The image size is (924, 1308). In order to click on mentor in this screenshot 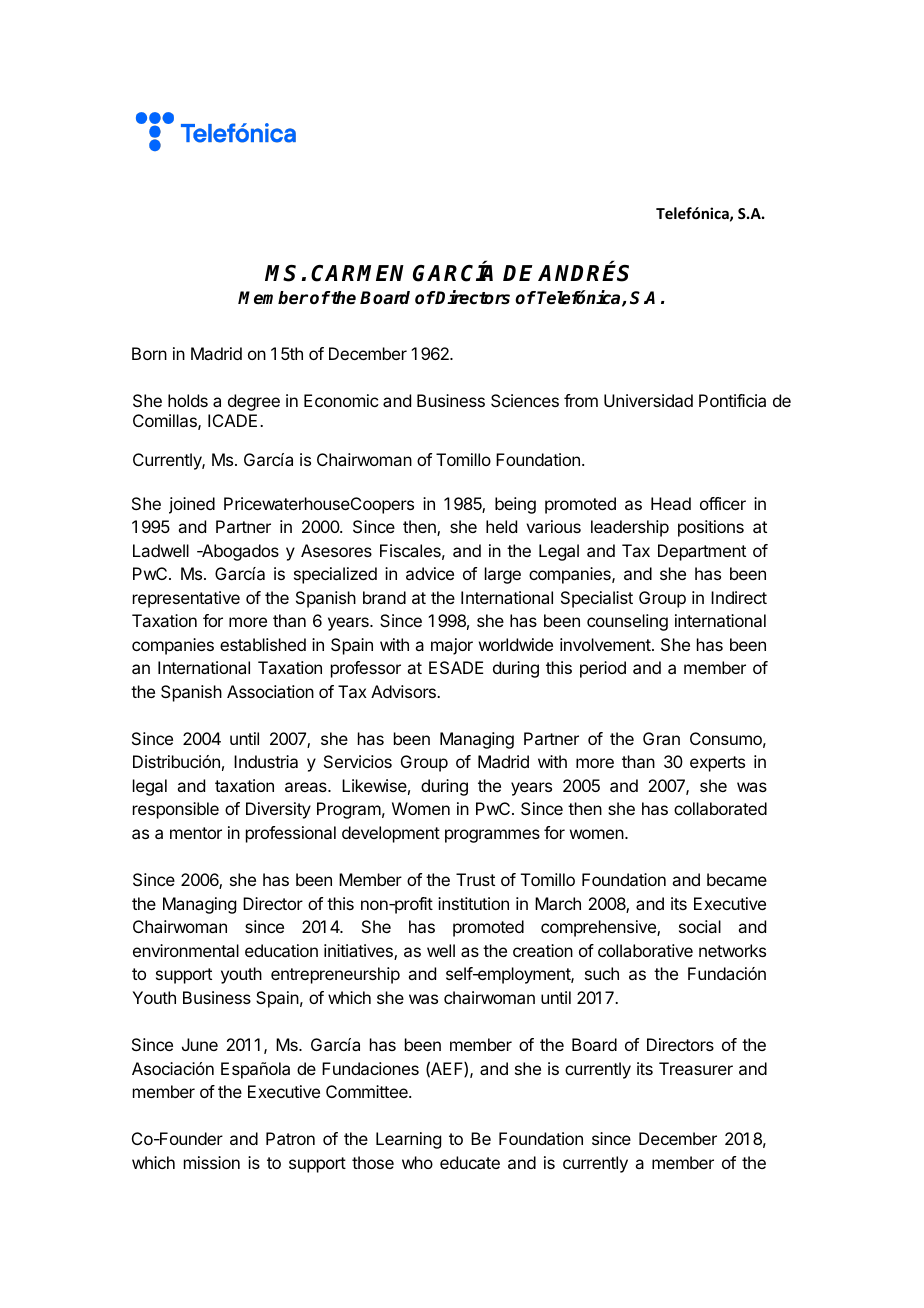, I will do `click(196, 833)`.
